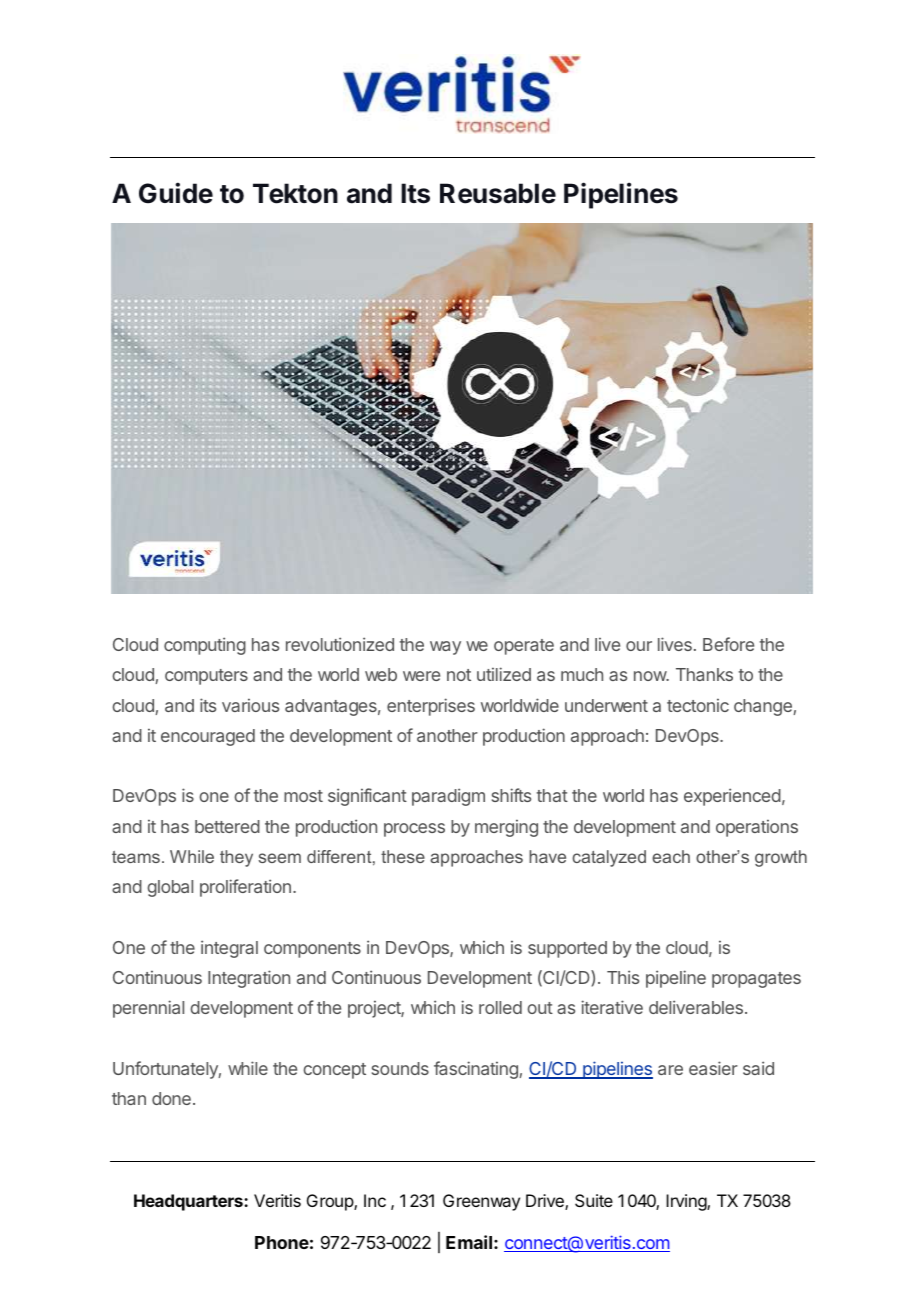 The image size is (924, 1308). Describe the element at coordinates (651, 676) in the screenshot. I see `now` at that location.
